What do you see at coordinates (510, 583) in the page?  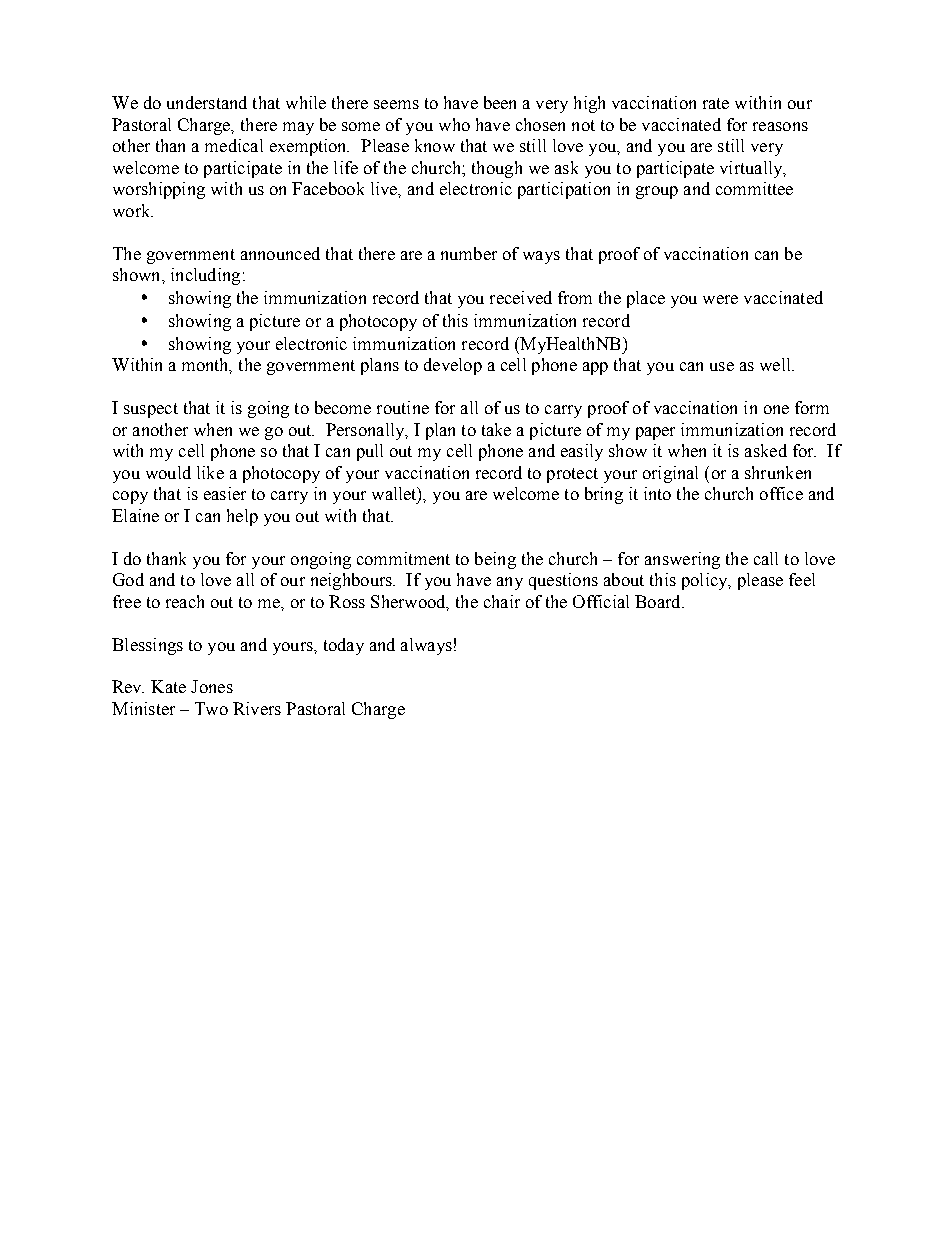 I see `any` at bounding box center [510, 583].
